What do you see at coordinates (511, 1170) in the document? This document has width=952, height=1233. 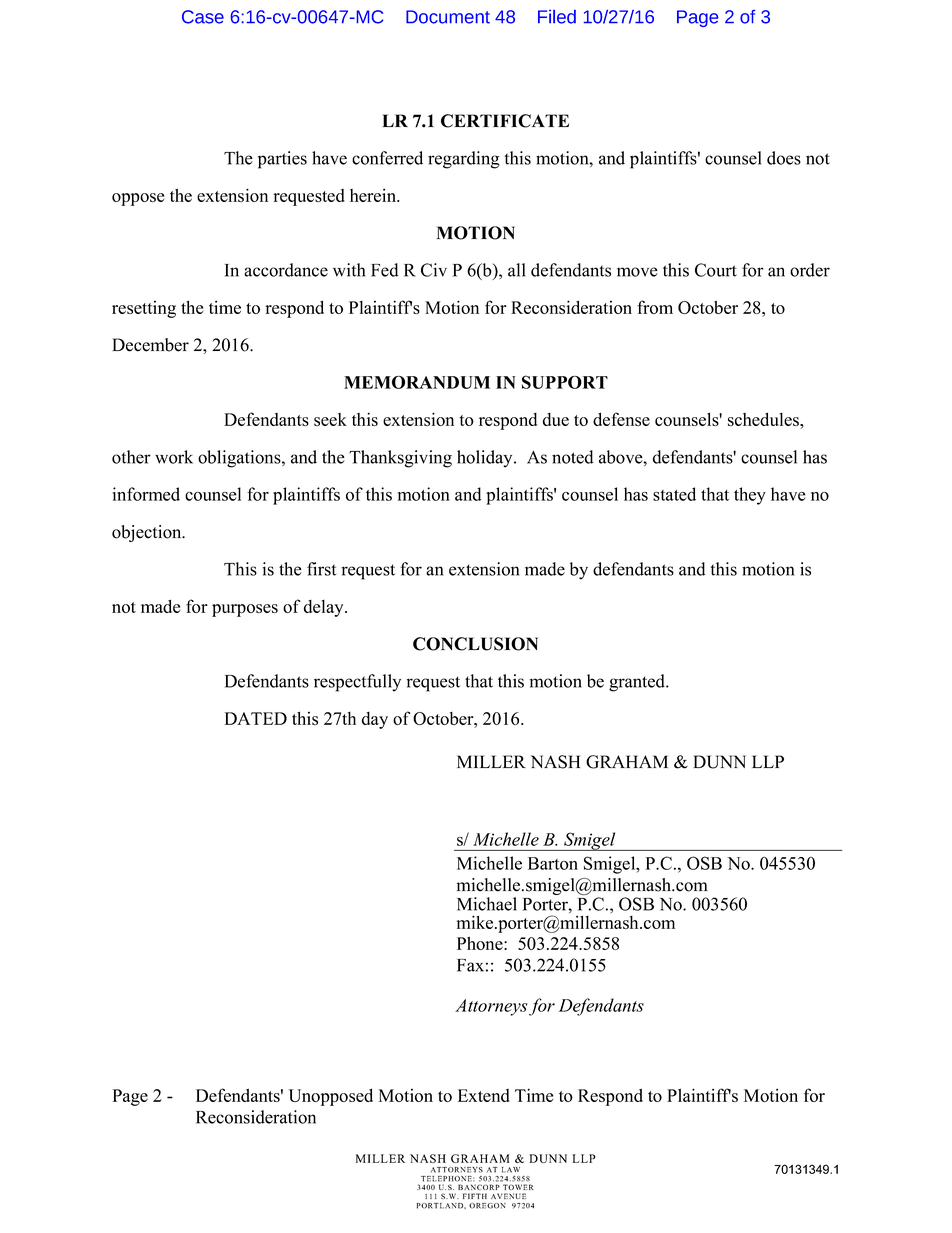 I see `LAW` at bounding box center [511, 1170].
